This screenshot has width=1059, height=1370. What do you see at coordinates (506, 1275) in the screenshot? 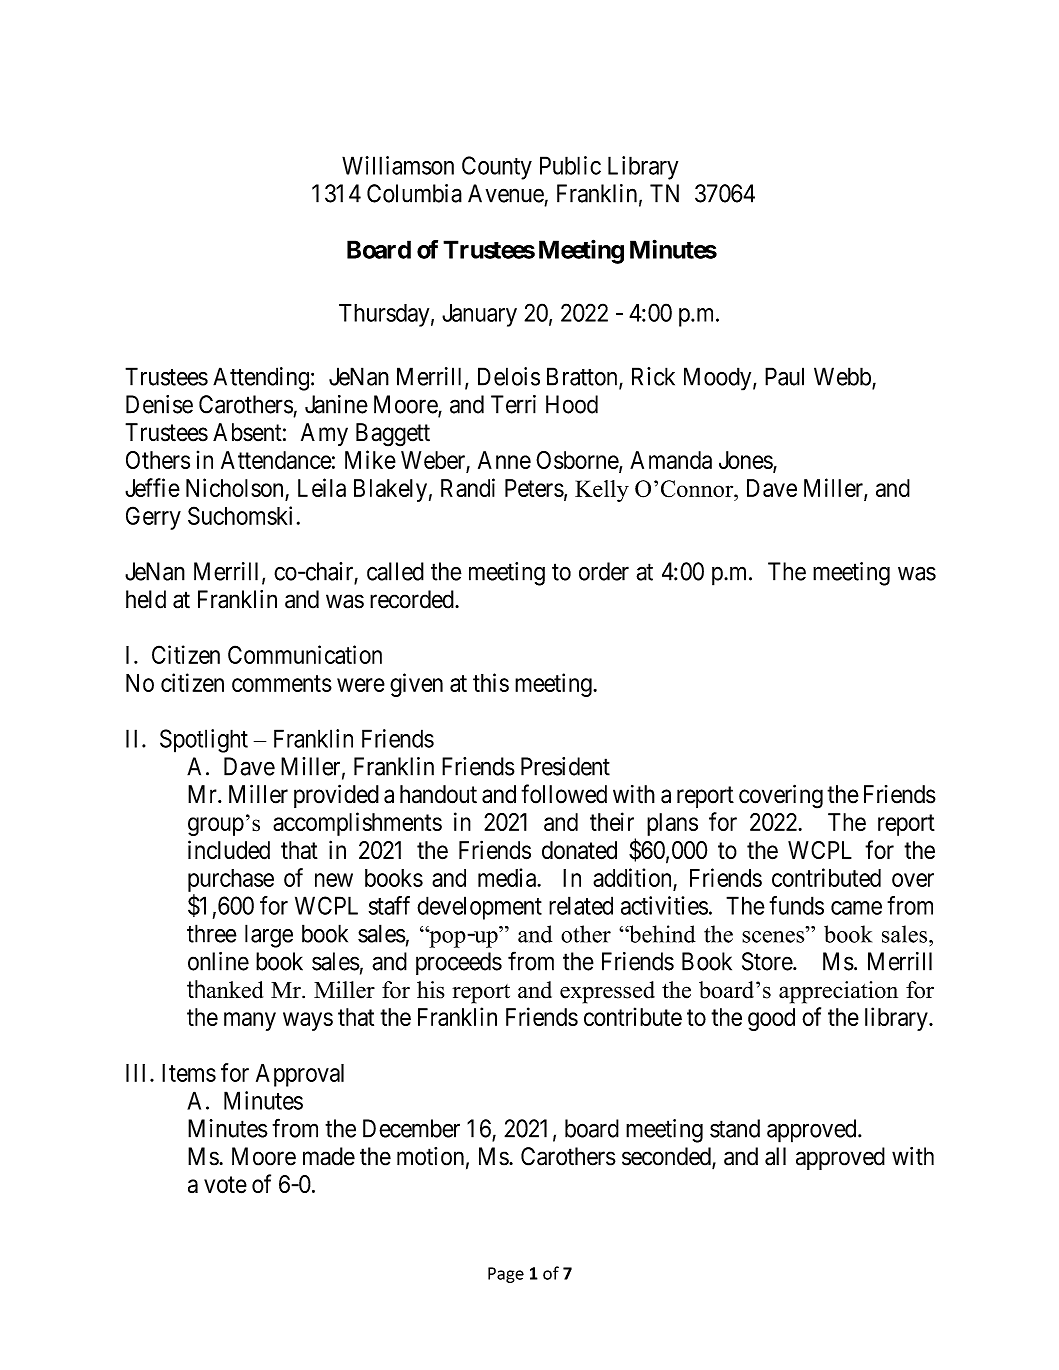
I see `Page` at bounding box center [506, 1275].
